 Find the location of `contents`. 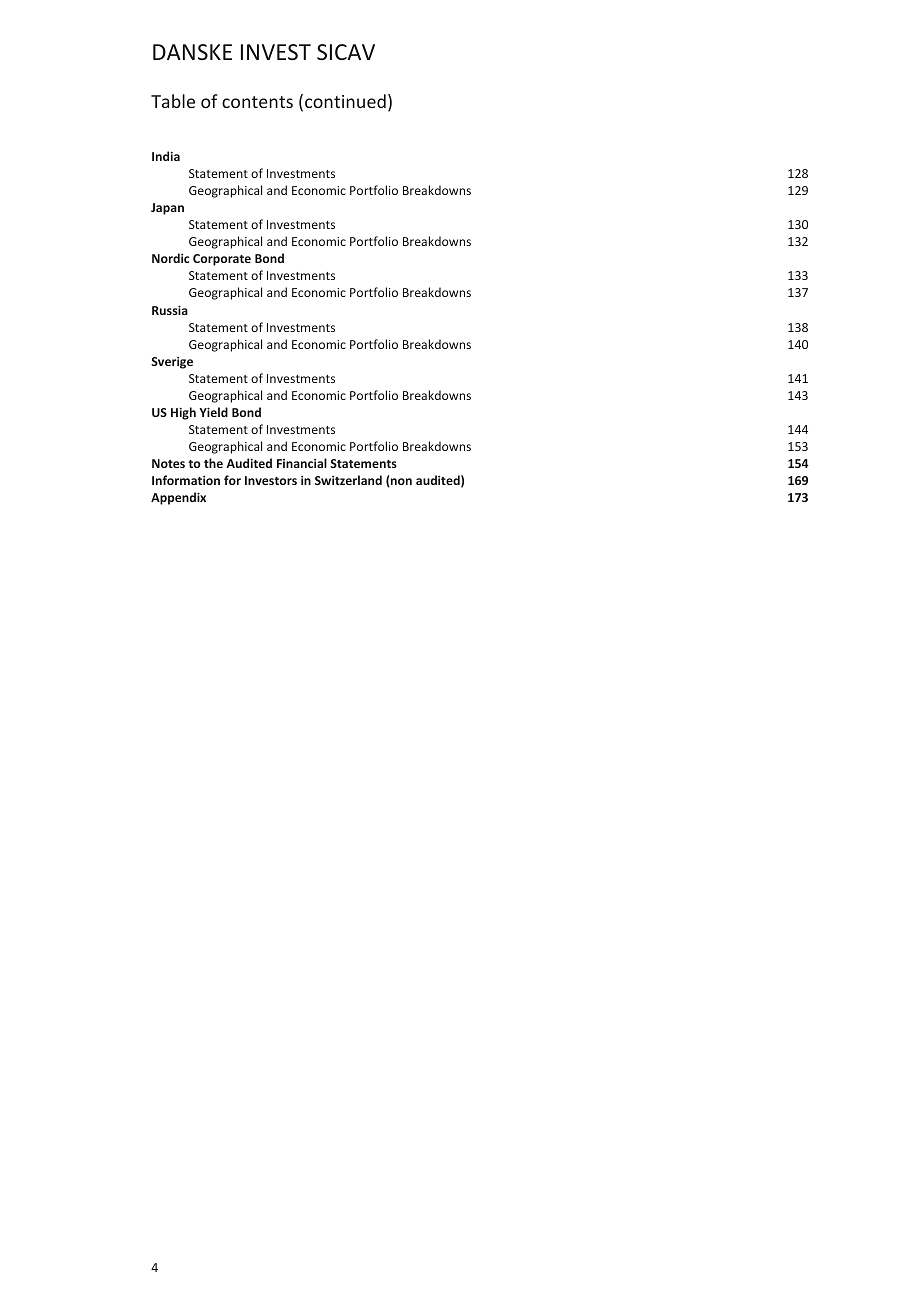

contents is located at coordinates (257, 102).
